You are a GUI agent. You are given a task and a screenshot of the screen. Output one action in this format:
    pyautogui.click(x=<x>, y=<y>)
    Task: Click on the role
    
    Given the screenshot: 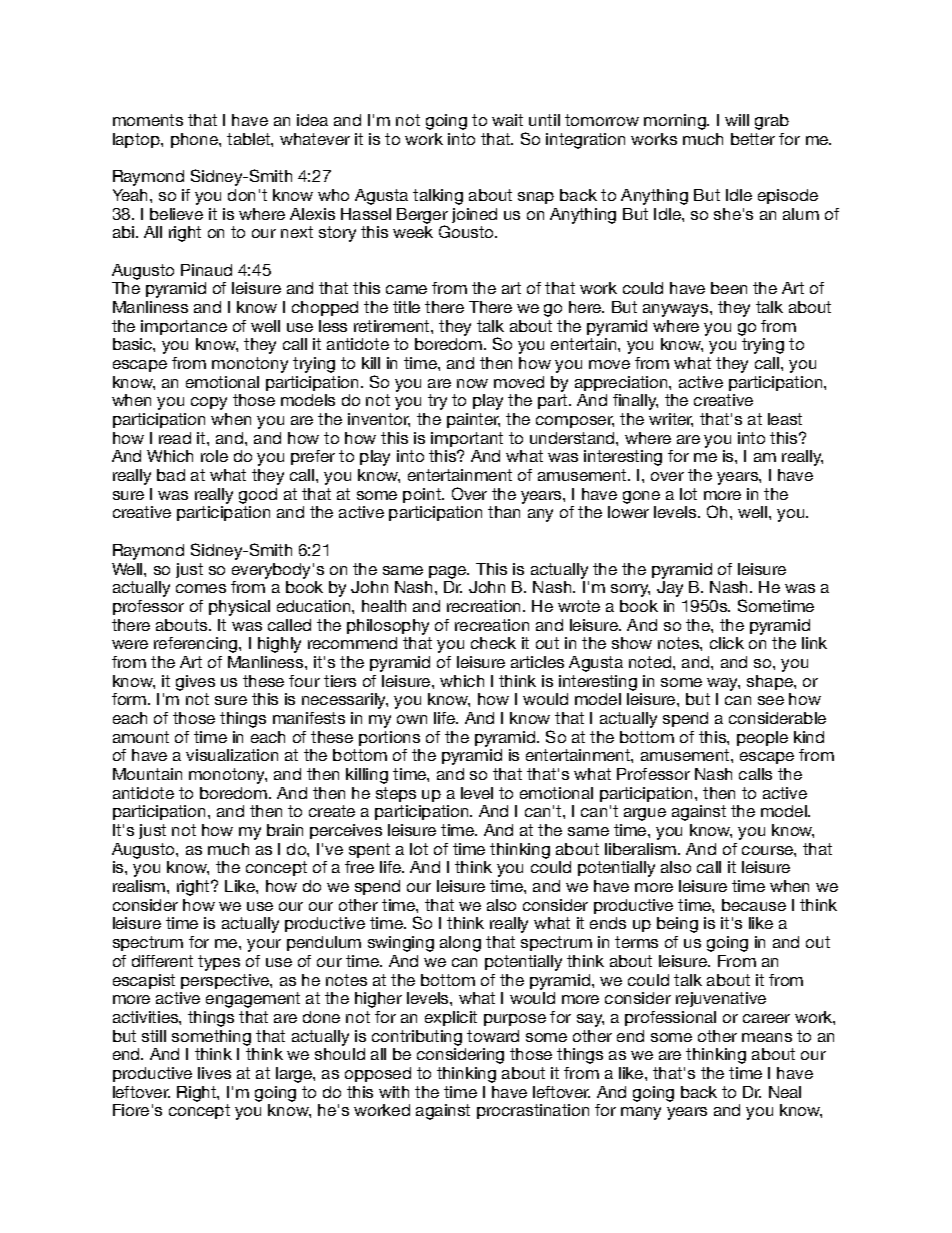 What is the action you would take?
    pyautogui.click(x=214, y=456)
